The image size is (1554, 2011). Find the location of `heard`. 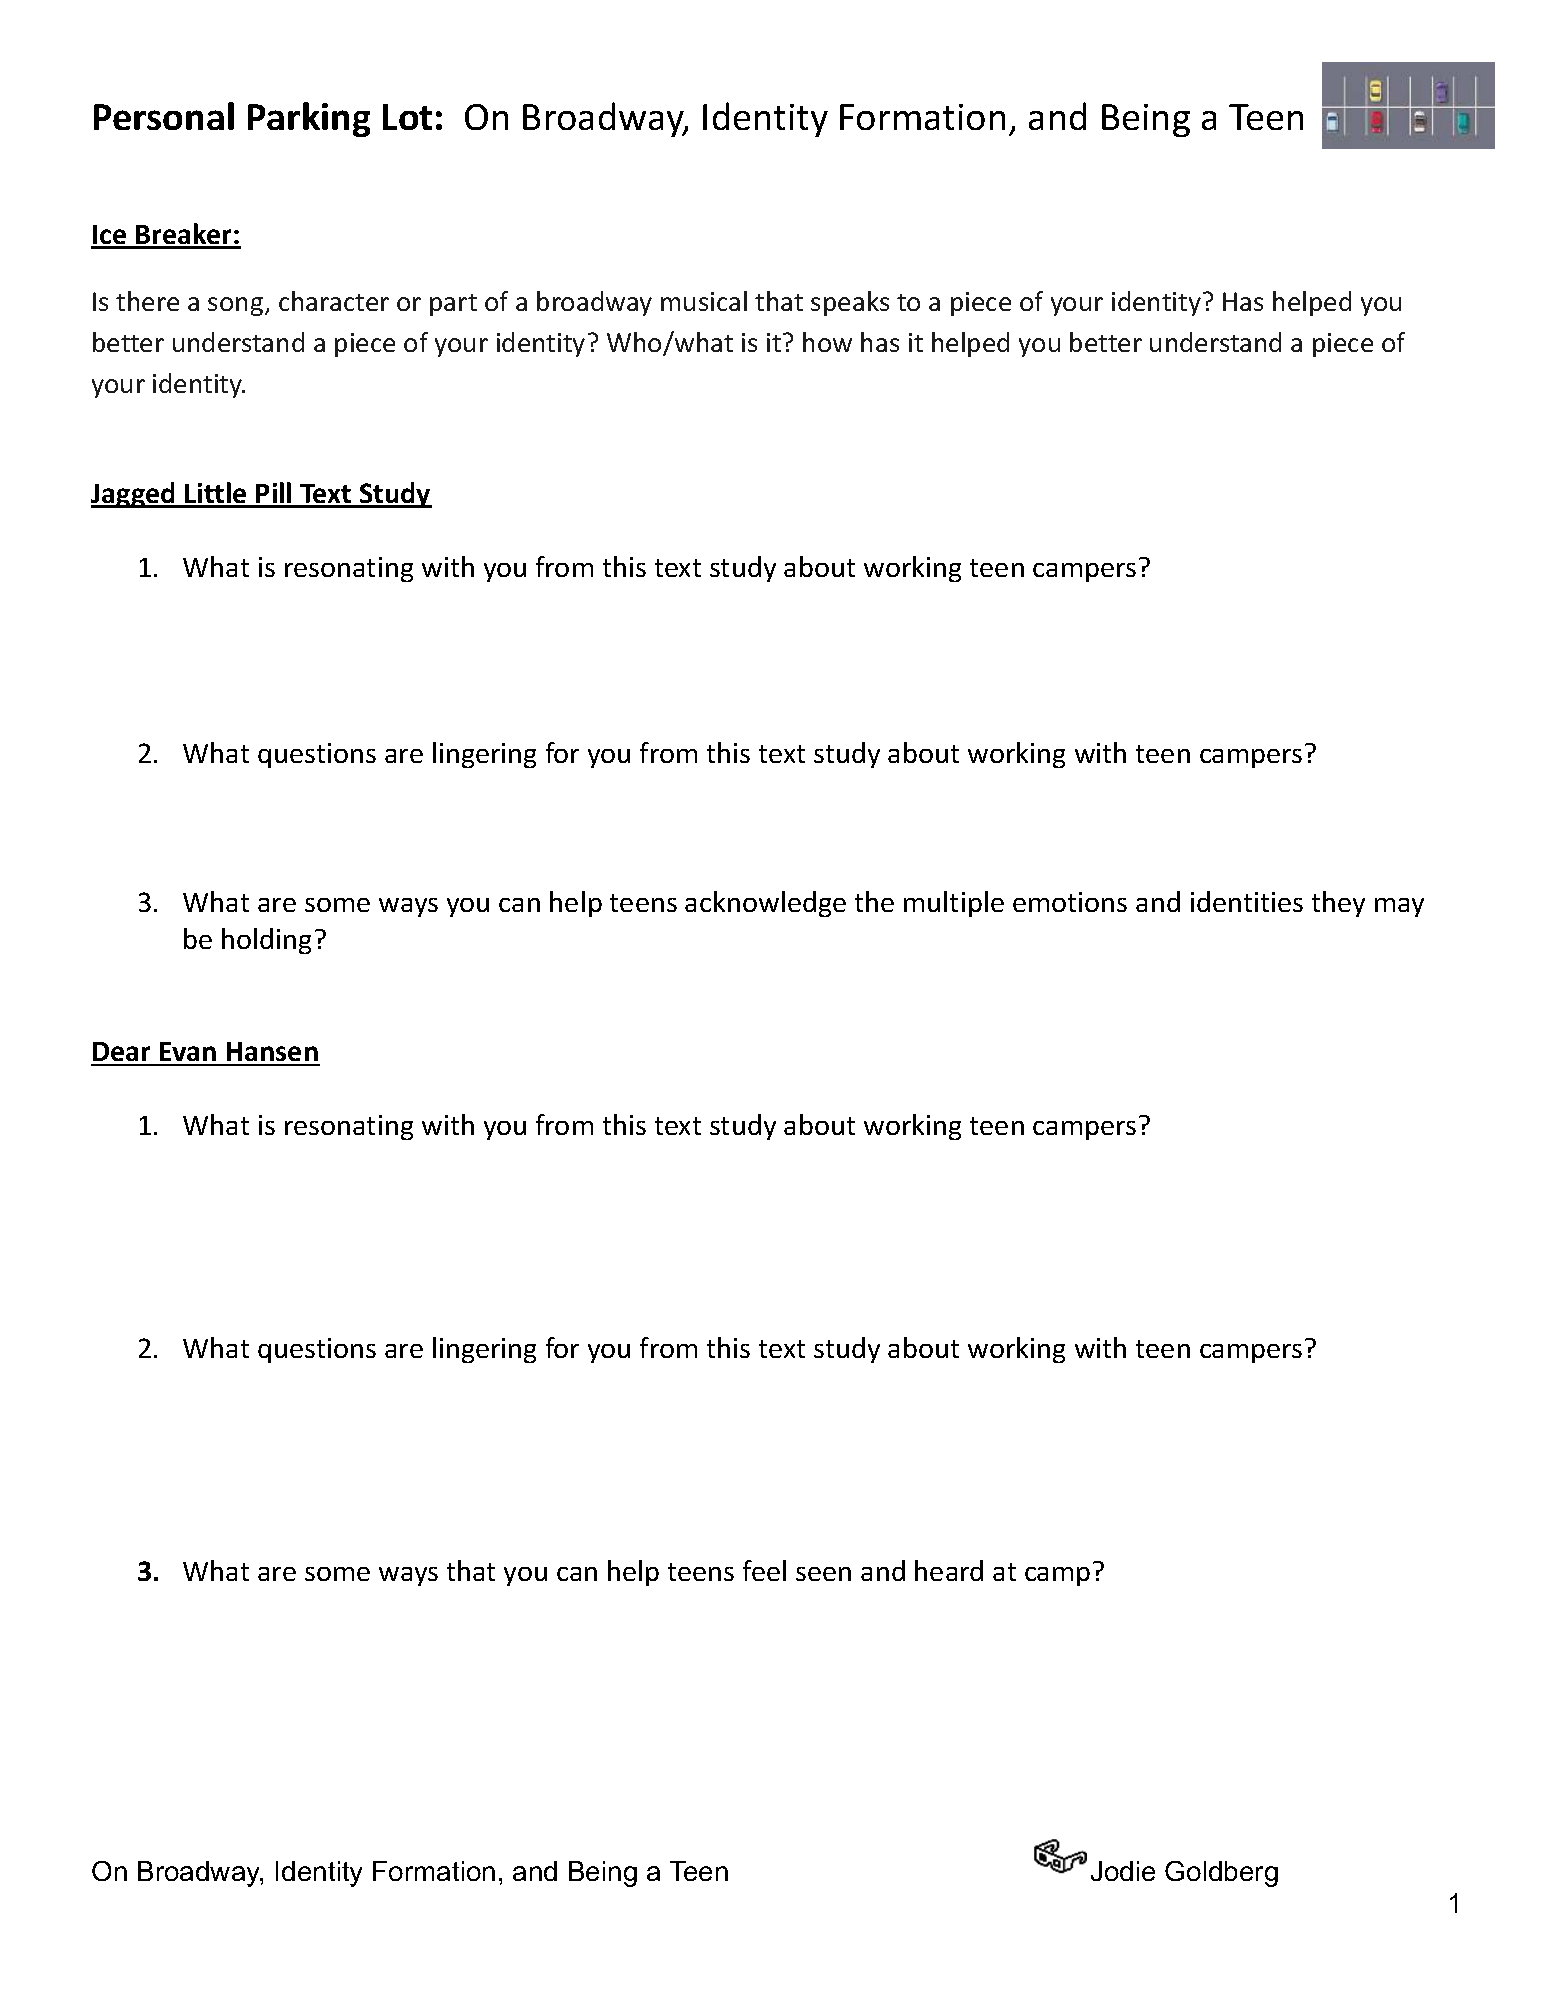

heard is located at coordinates (949, 1570).
